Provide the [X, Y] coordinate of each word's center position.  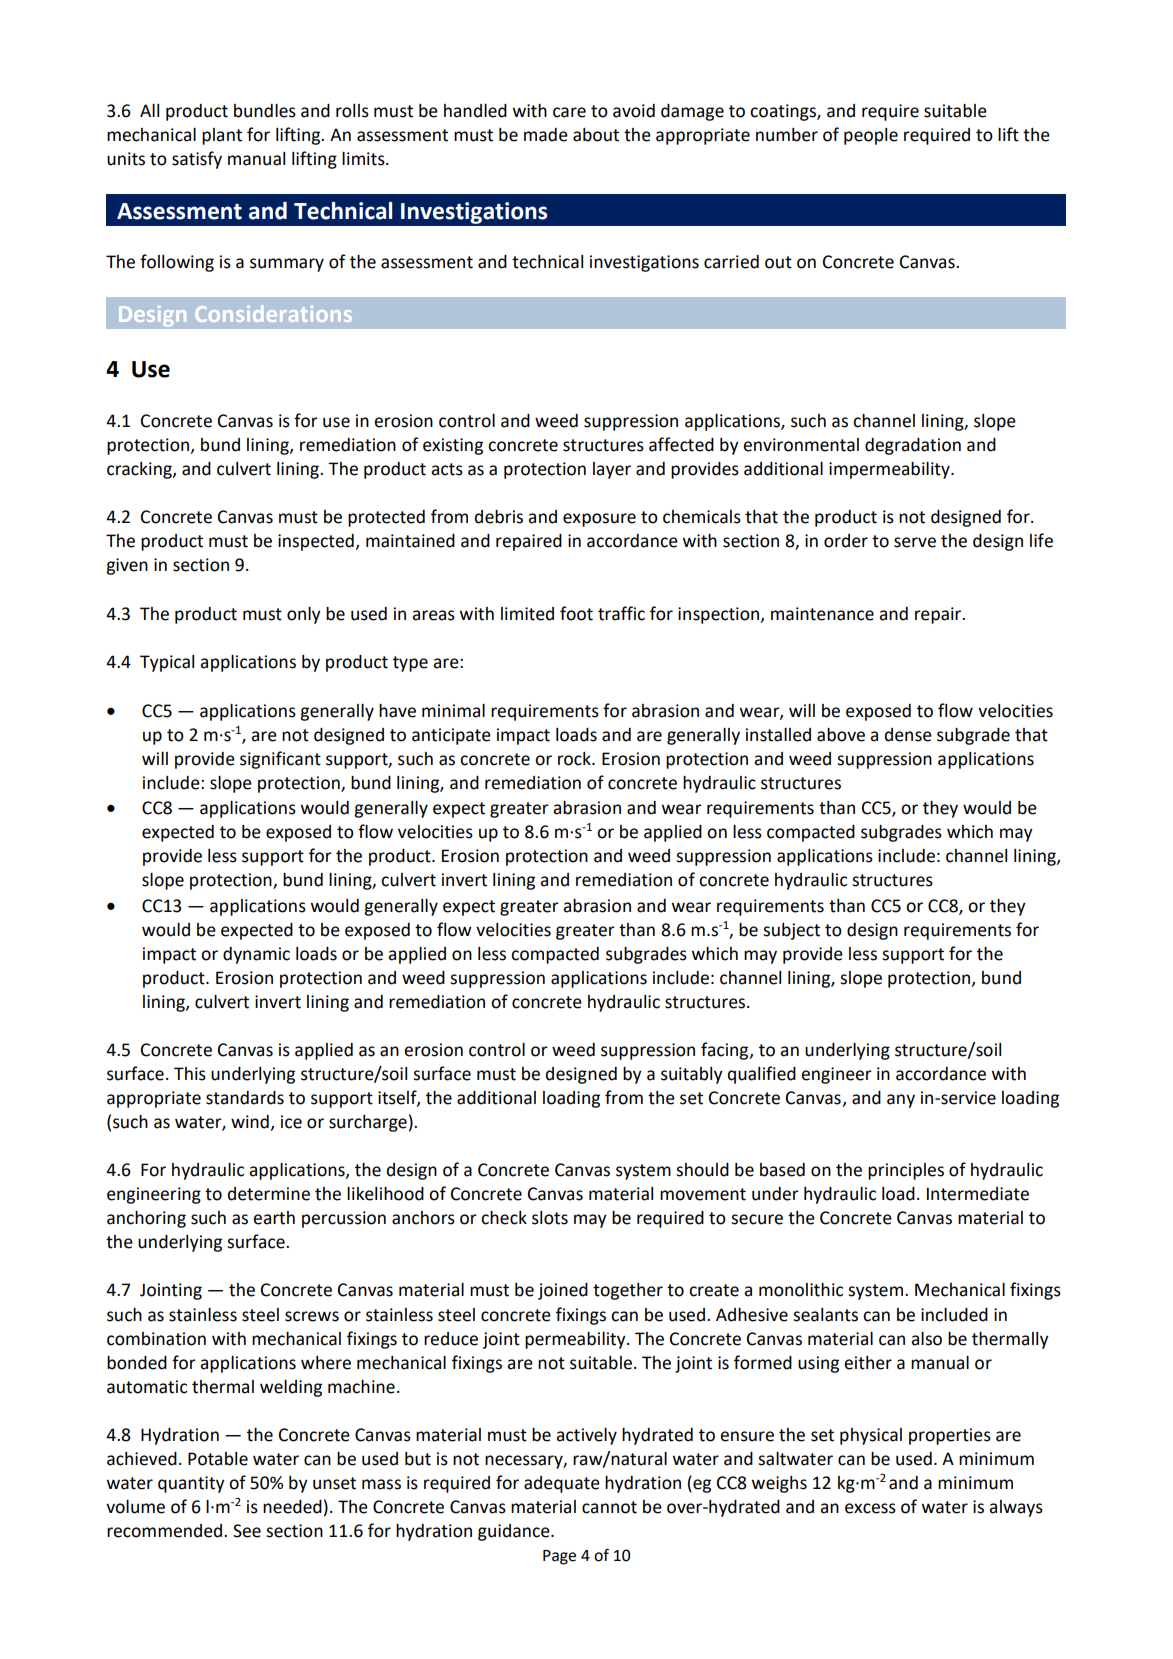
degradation [913, 446]
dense [908, 735]
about [596, 135]
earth [274, 1218]
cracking [140, 470]
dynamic [256, 955]
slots [550, 1218]
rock [575, 759]
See [247, 1531]
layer [612, 470]
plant [222, 136]
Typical [167, 663]
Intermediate [978, 1194]
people [871, 136]
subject [791, 931]
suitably [692, 1075]
